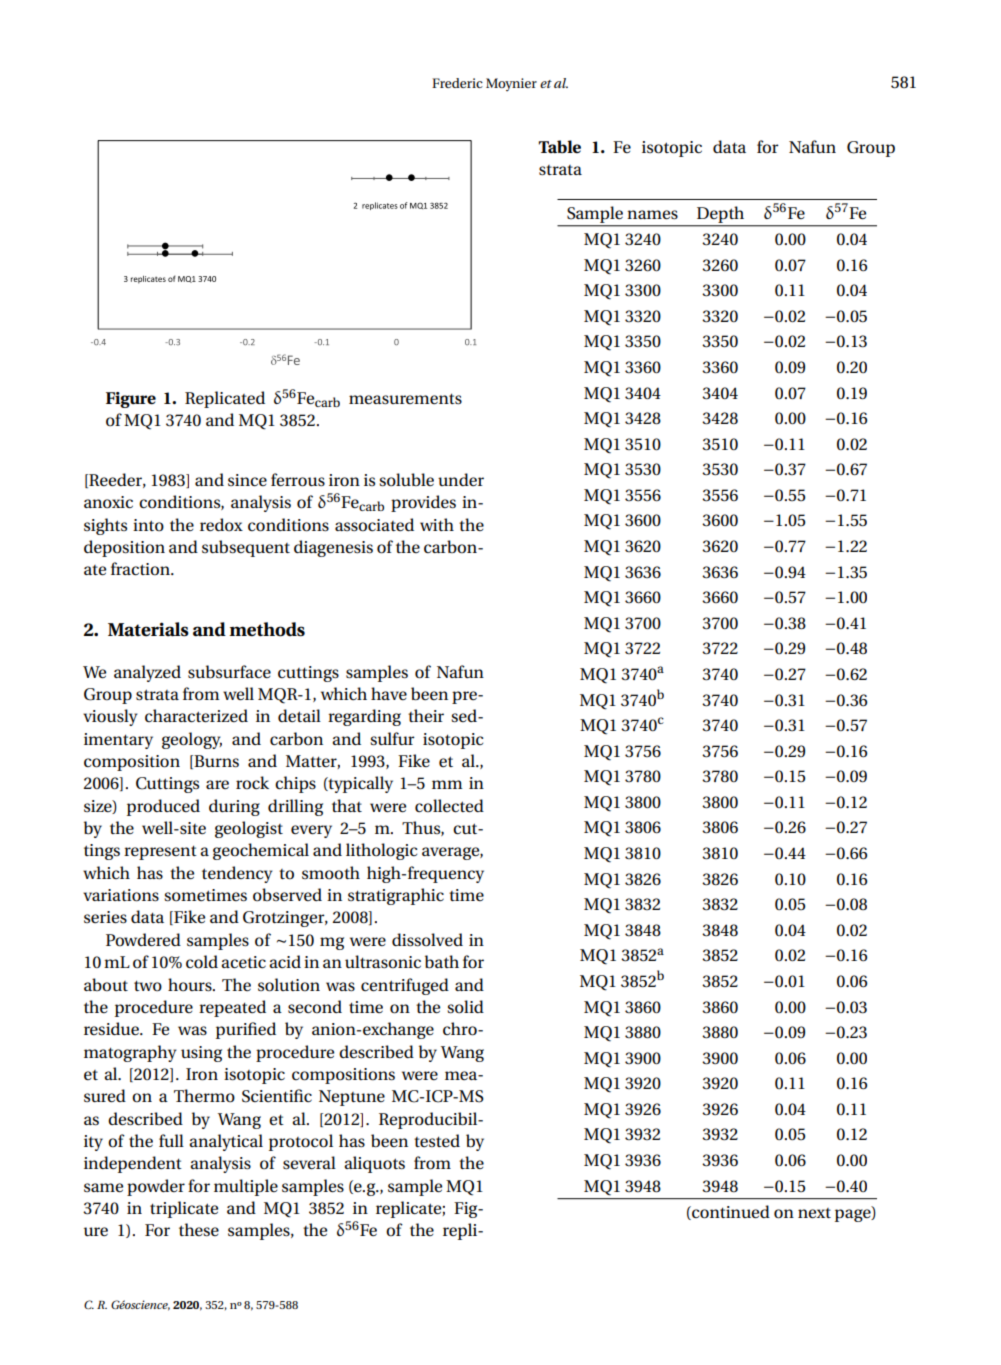  What do you see at coordinates (184, 1209) in the document?
I see `triplicate` at bounding box center [184, 1209].
